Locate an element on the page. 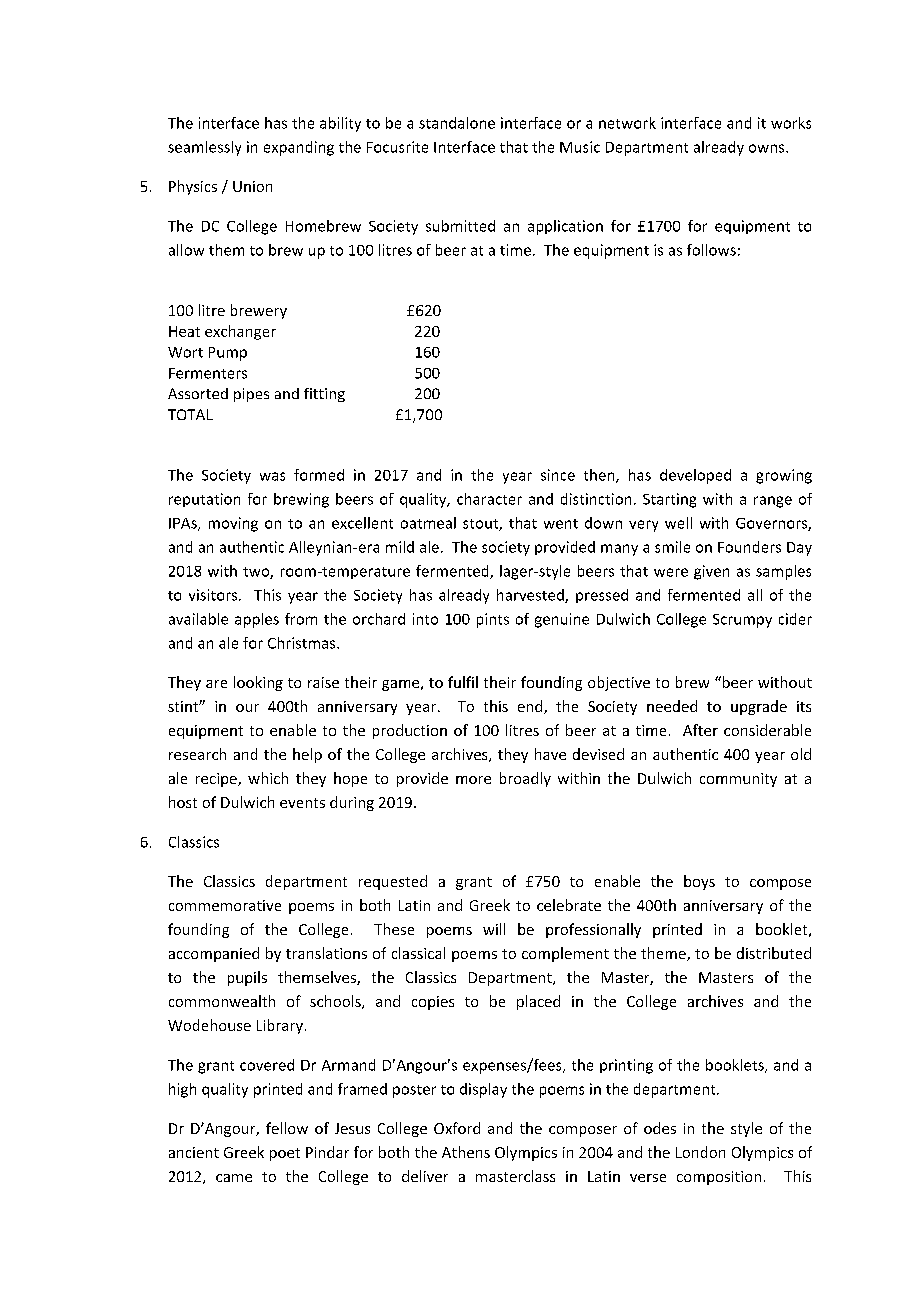  Union is located at coordinates (252, 186).
